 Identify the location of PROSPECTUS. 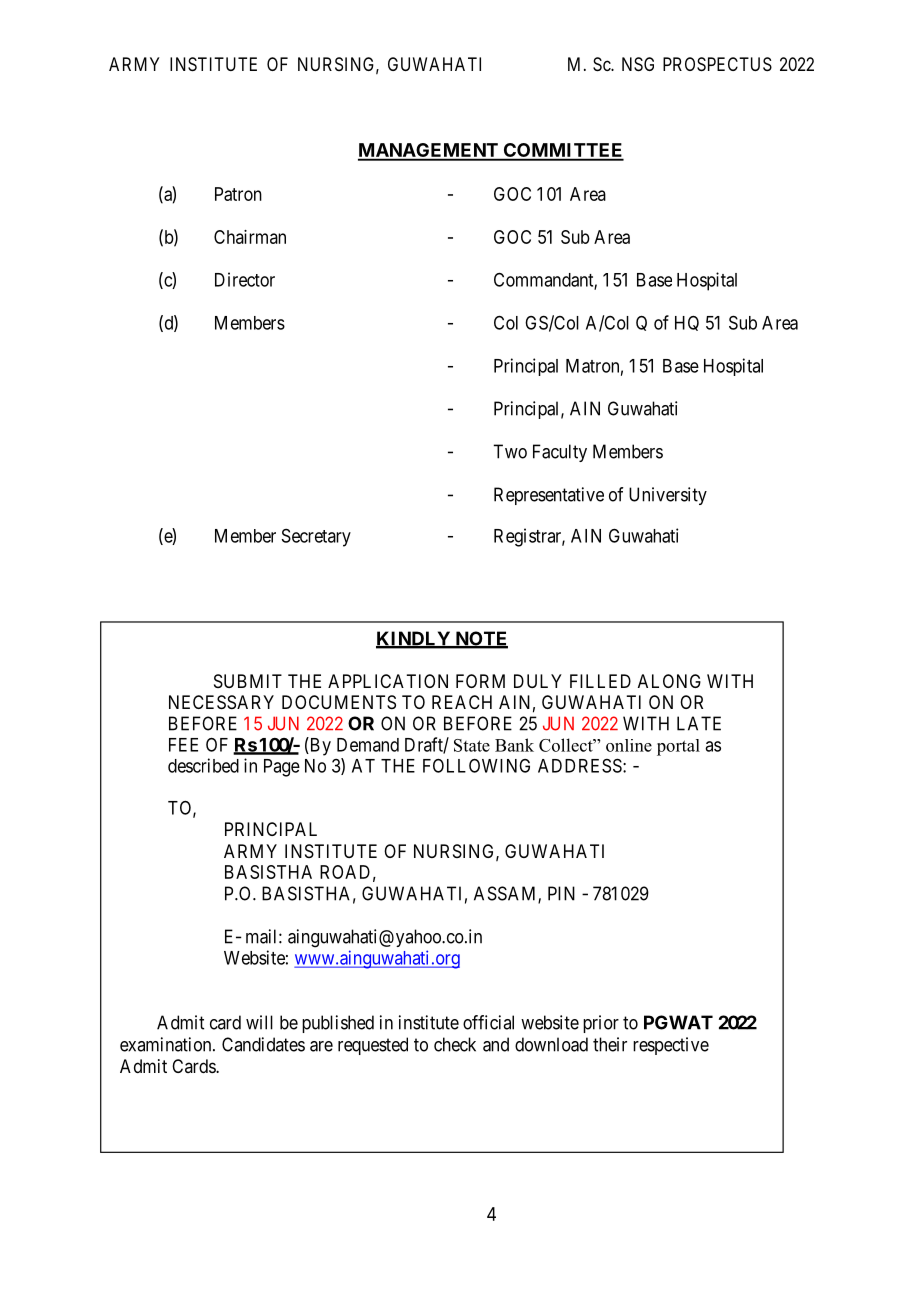
(717, 64).
